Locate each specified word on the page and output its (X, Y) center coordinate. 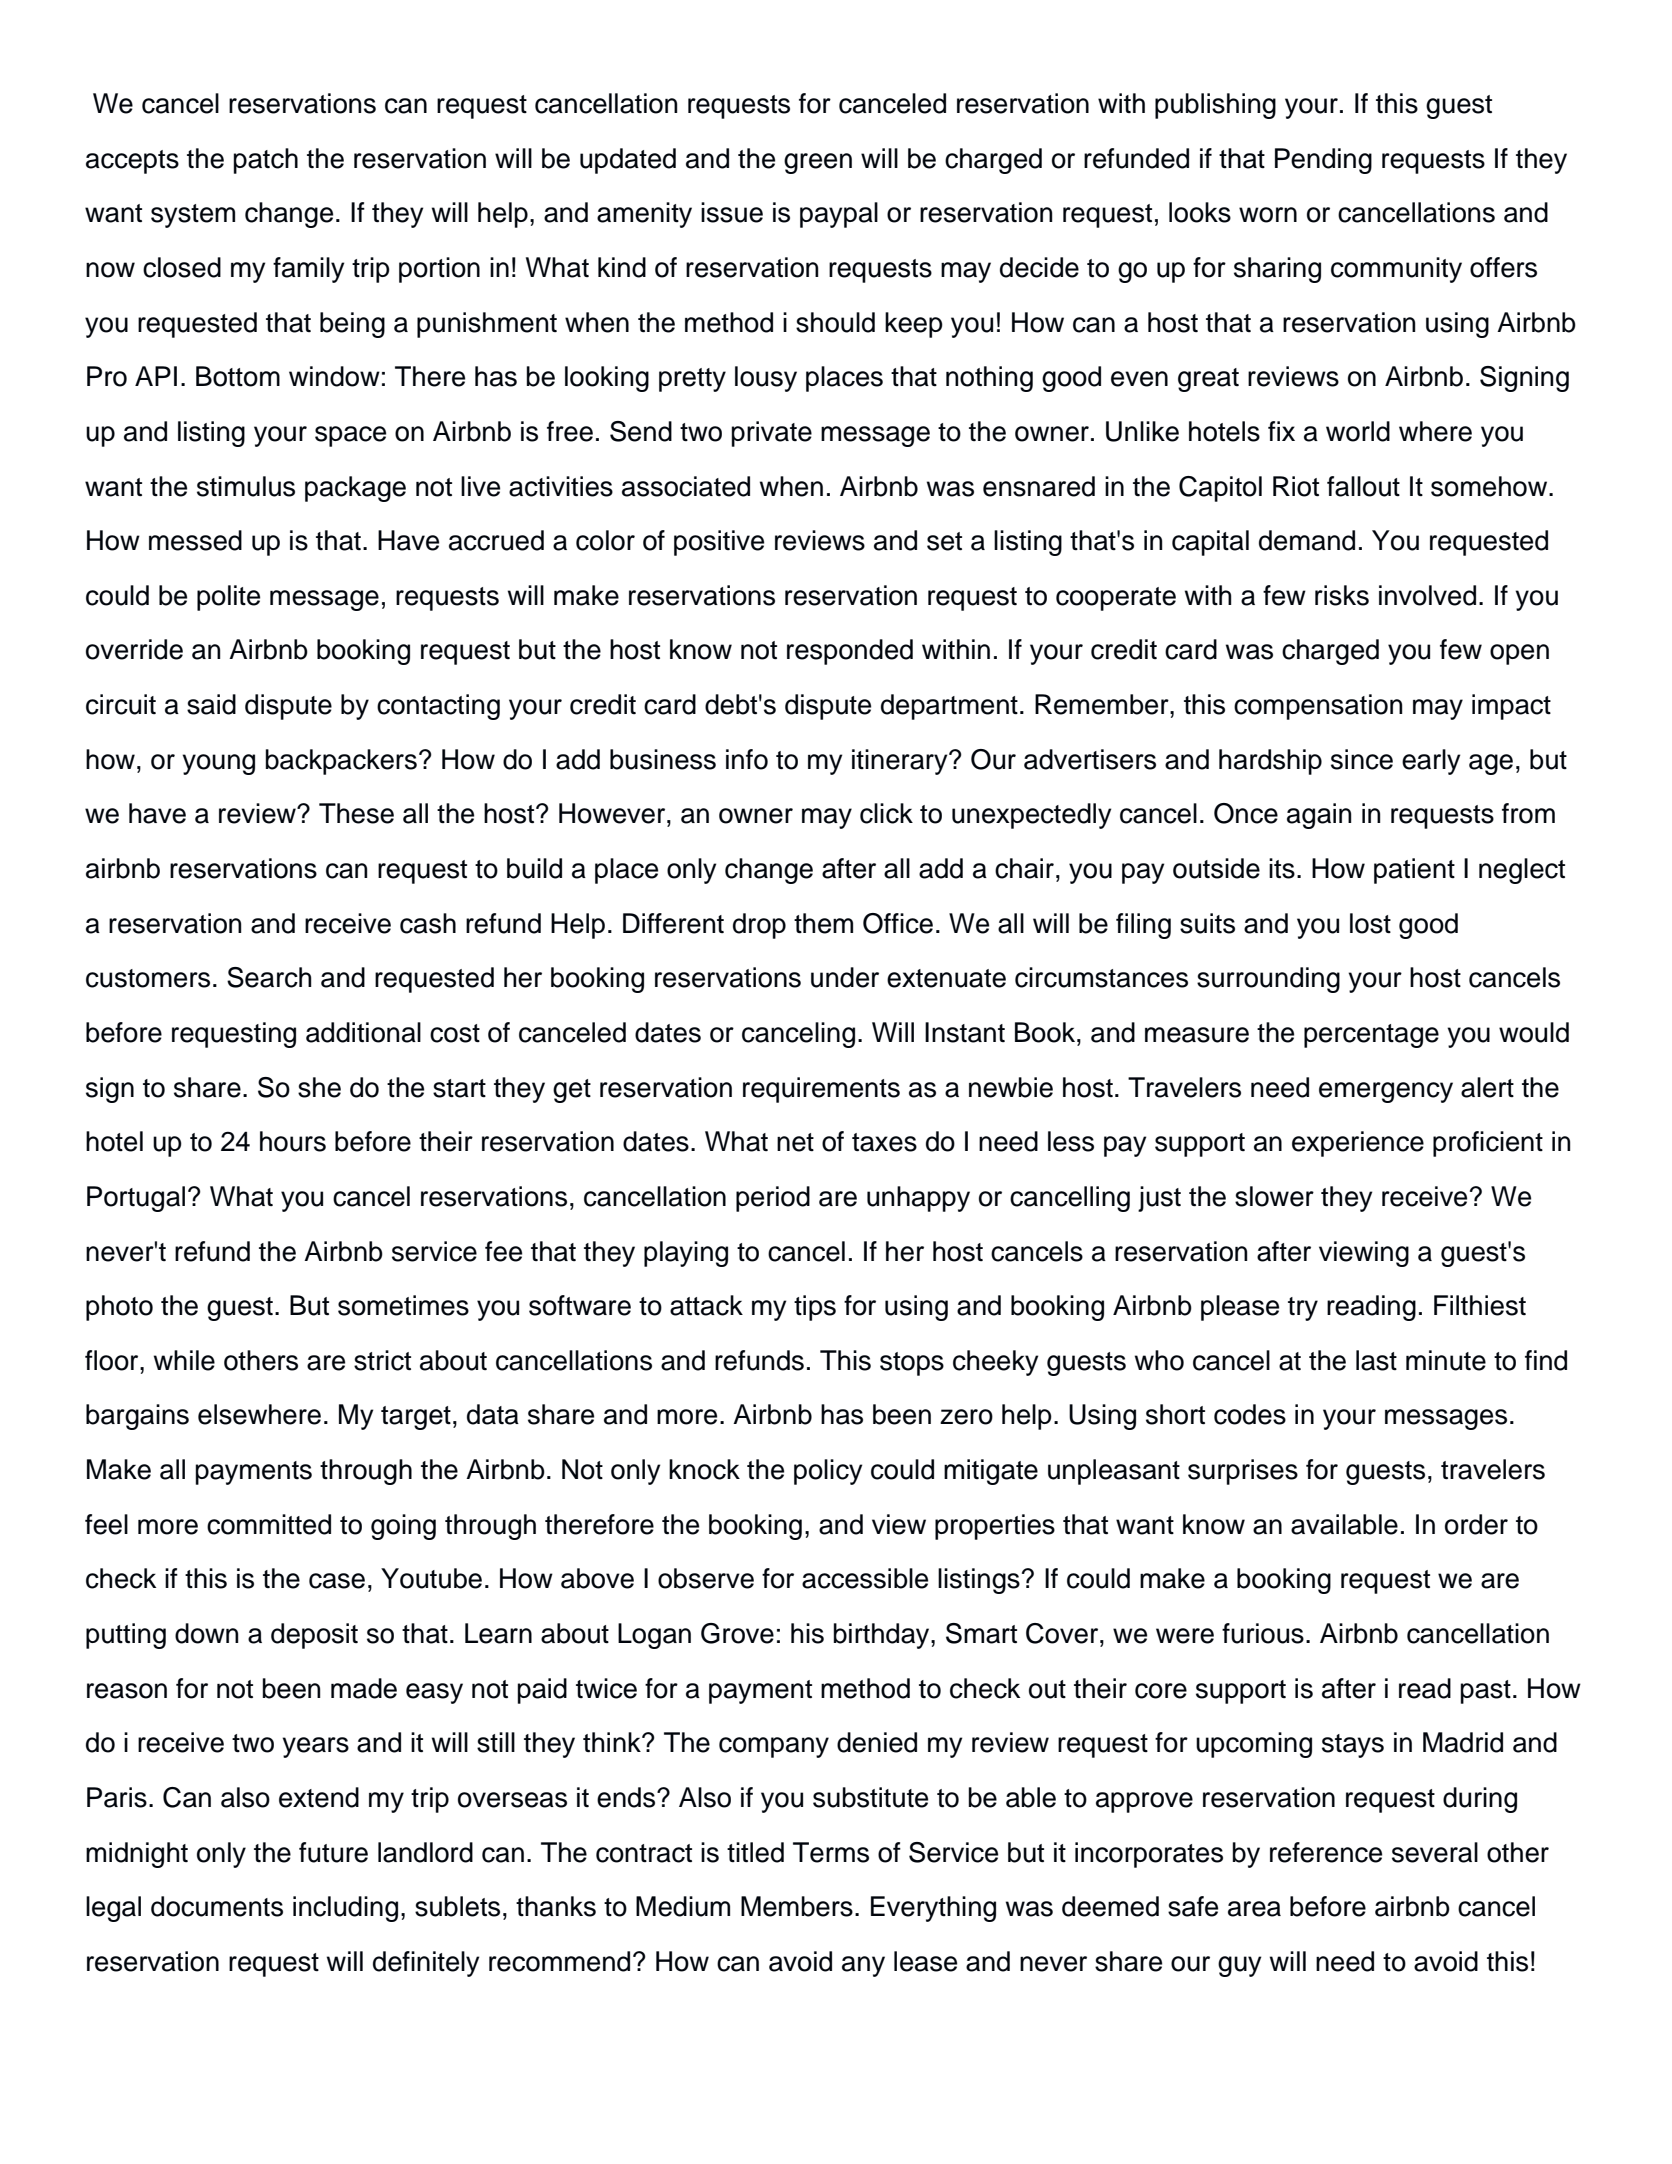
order (1476, 1524)
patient (1414, 871)
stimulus (246, 486)
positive (719, 543)
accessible (865, 1578)
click (886, 813)
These (356, 813)
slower (1274, 1196)
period (773, 1199)
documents (217, 1906)
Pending (1323, 161)
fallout (1363, 486)
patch (265, 161)
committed (269, 1524)
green (818, 163)
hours (293, 1141)
